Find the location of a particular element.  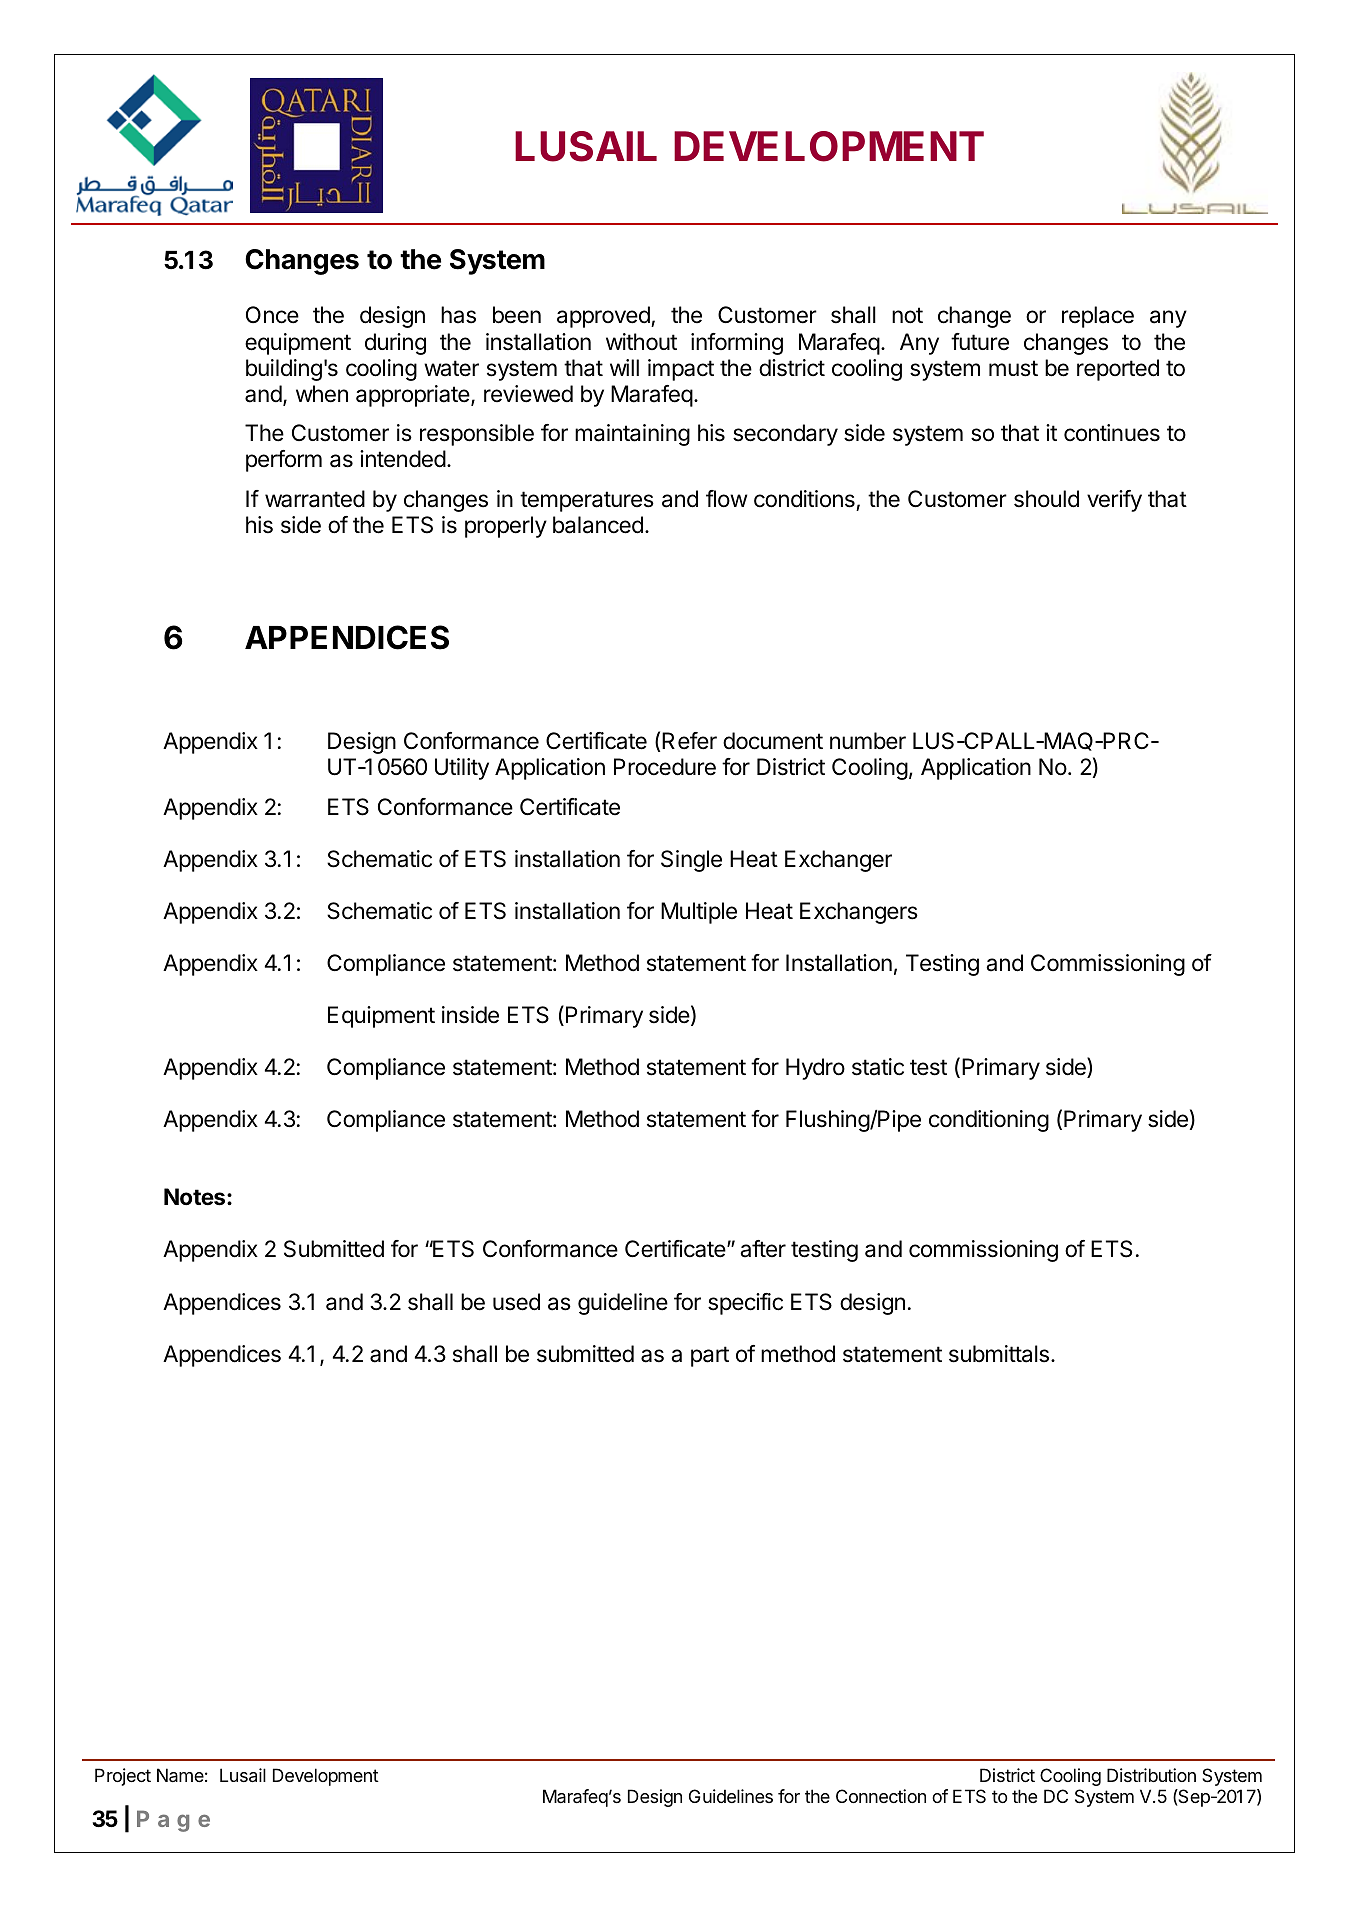

specific is located at coordinates (745, 1304).
